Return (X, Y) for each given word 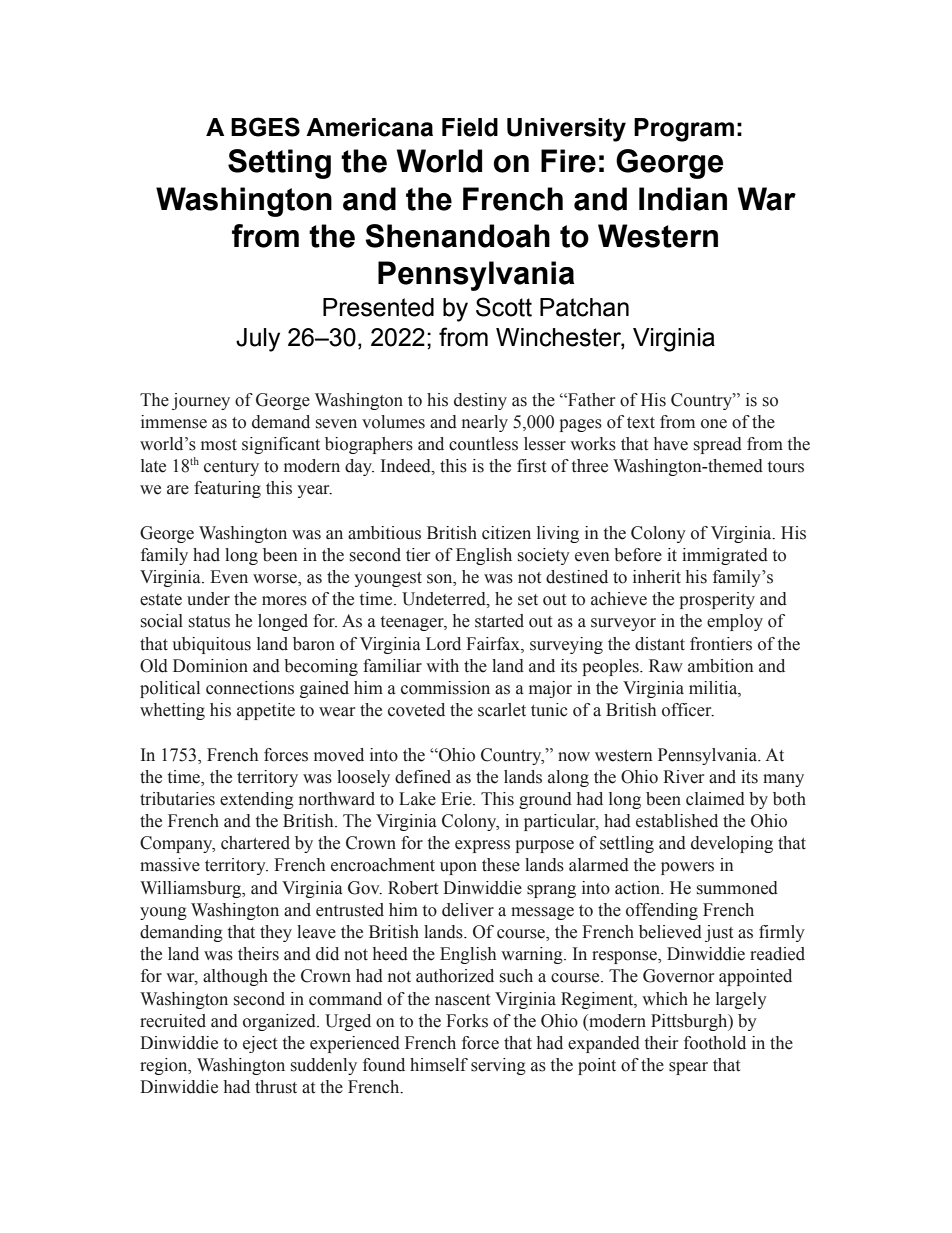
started (499, 621)
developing (732, 844)
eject (260, 1044)
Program (684, 130)
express (482, 846)
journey (201, 401)
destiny (480, 401)
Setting (279, 164)
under (208, 599)
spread (718, 445)
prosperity (717, 600)
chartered (255, 843)
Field (470, 127)
